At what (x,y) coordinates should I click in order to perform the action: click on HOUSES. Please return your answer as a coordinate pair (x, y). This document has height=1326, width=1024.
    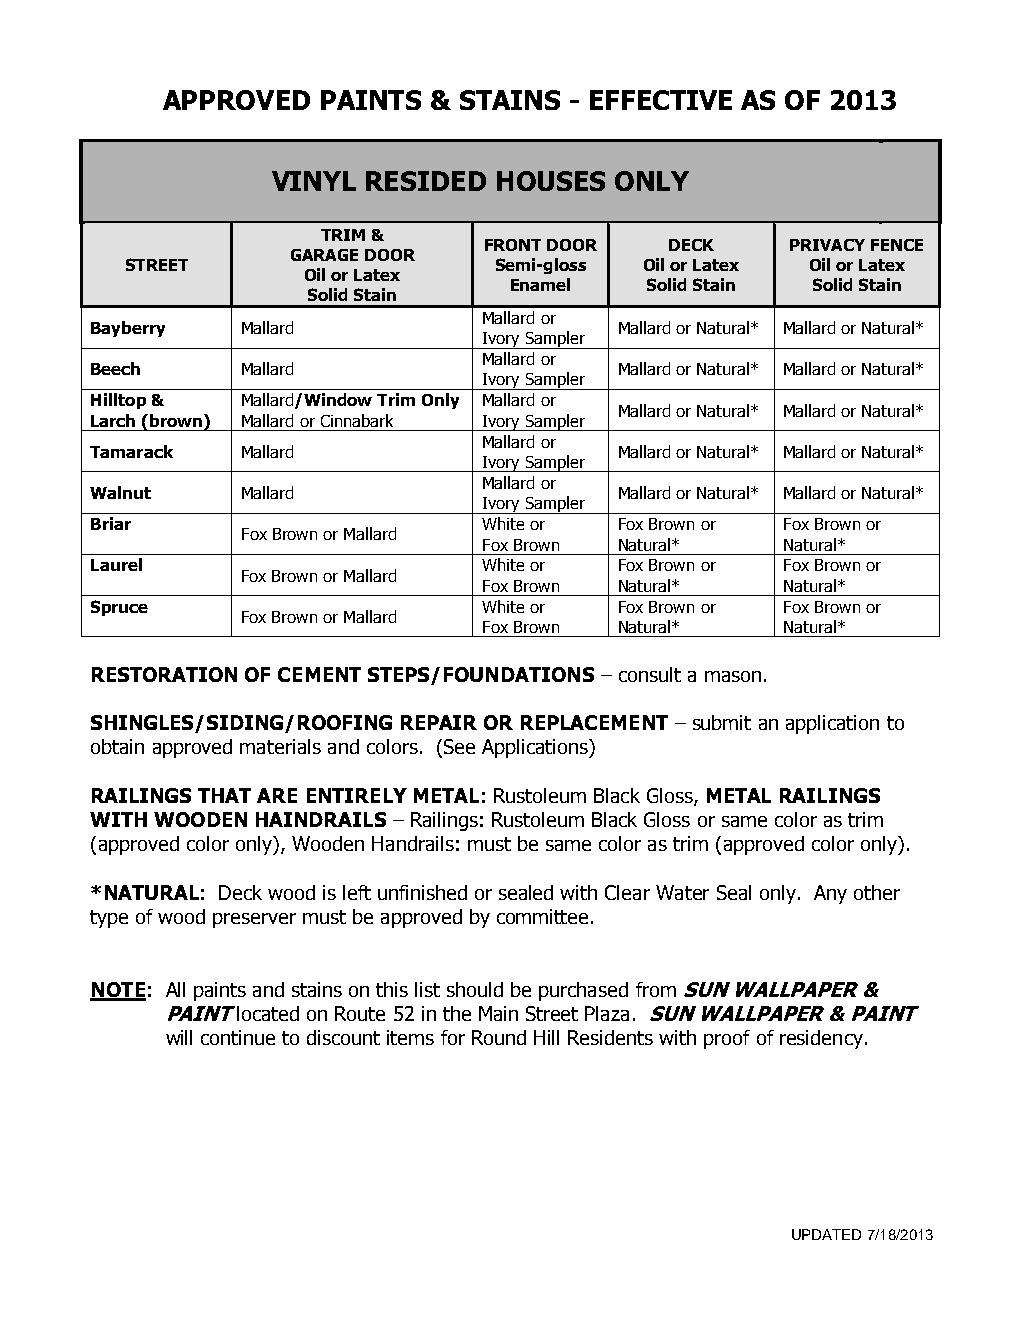
    Looking at the image, I should click on (551, 181).
